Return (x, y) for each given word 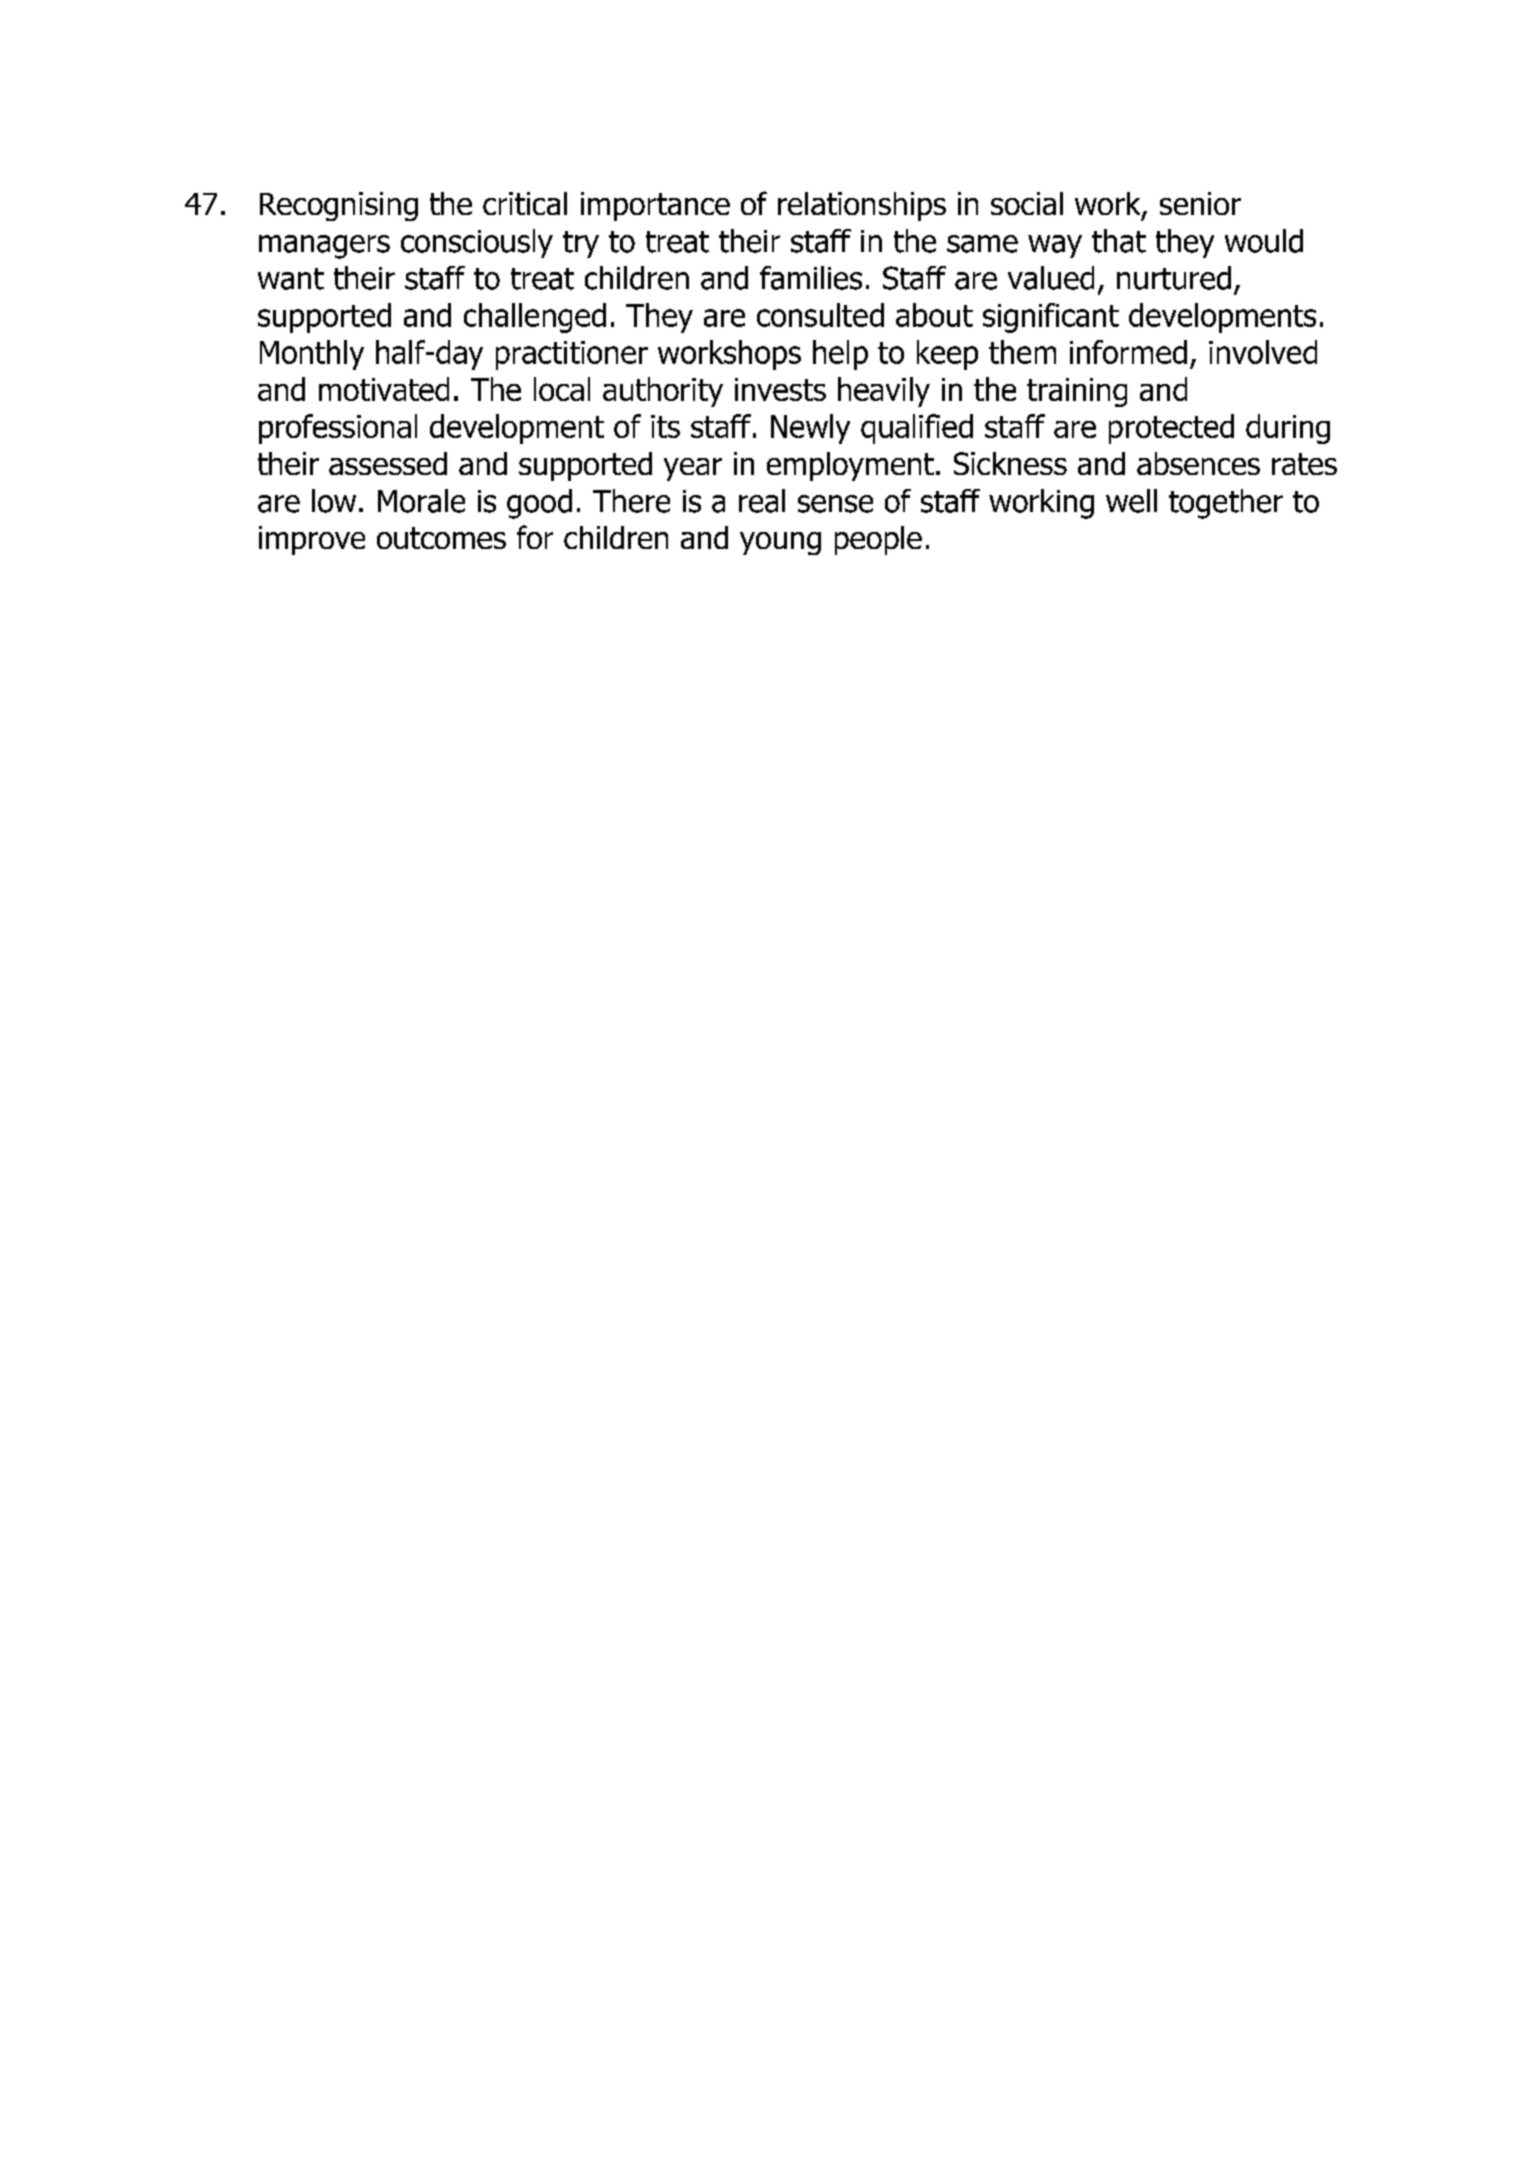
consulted (820, 315)
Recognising (339, 206)
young (780, 543)
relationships (862, 206)
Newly (810, 429)
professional (338, 429)
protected (1171, 429)
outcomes (441, 538)
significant (1051, 318)
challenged (535, 318)
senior (1200, 203)
